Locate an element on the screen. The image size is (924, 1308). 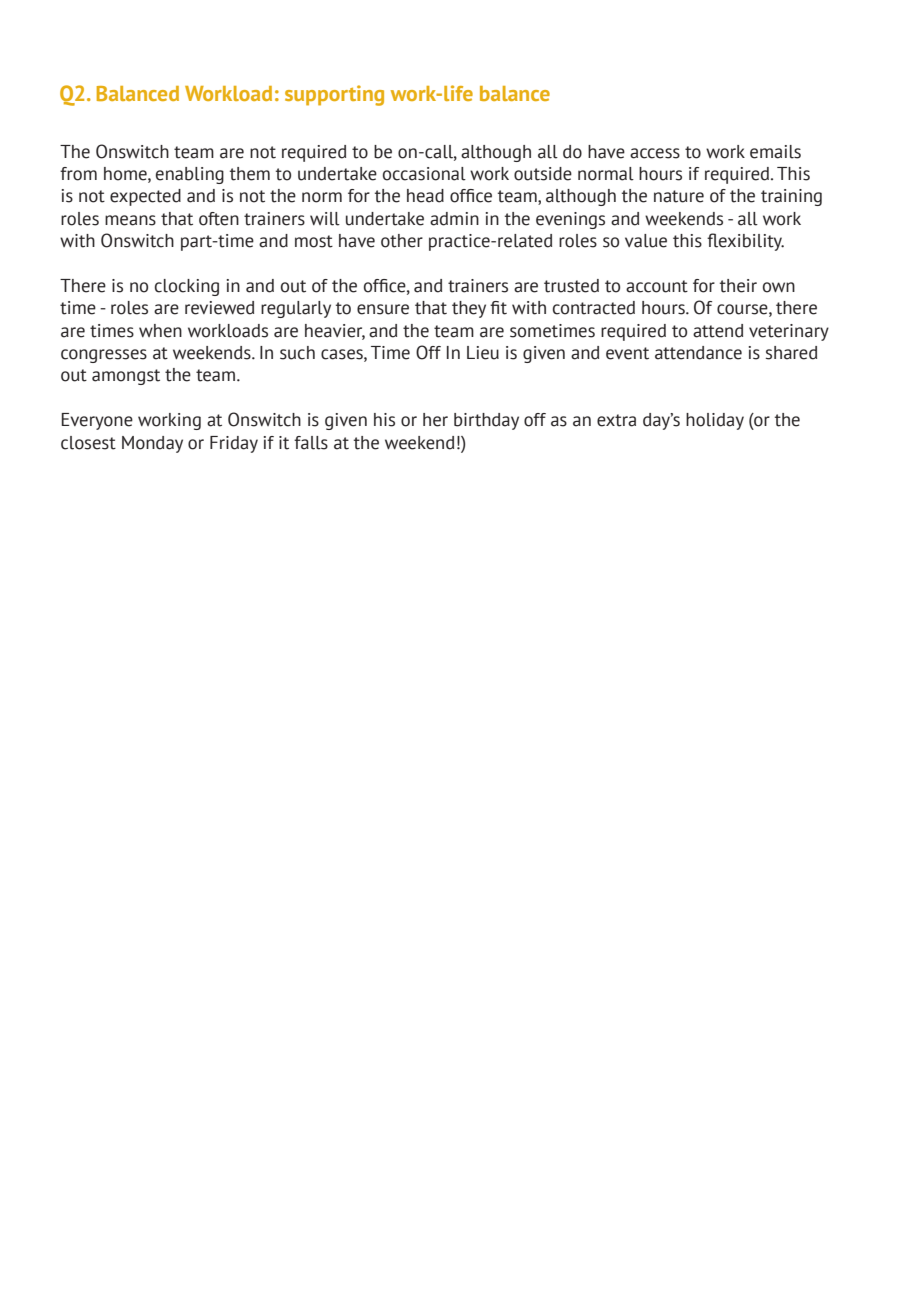
Monday is located at coordinates (152, 444).
